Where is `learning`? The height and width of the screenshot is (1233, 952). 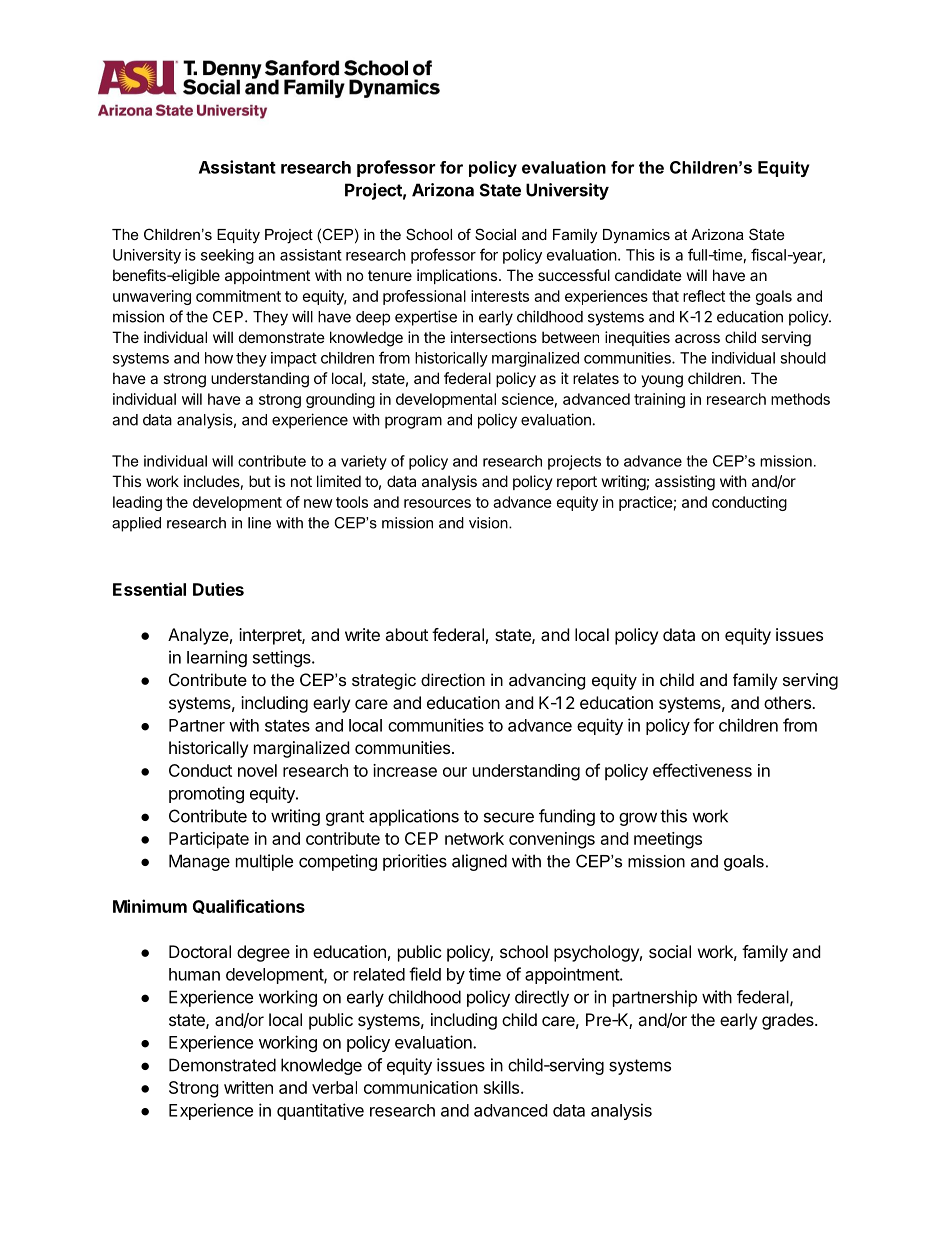
learning is located at coordinates (217, 658).
